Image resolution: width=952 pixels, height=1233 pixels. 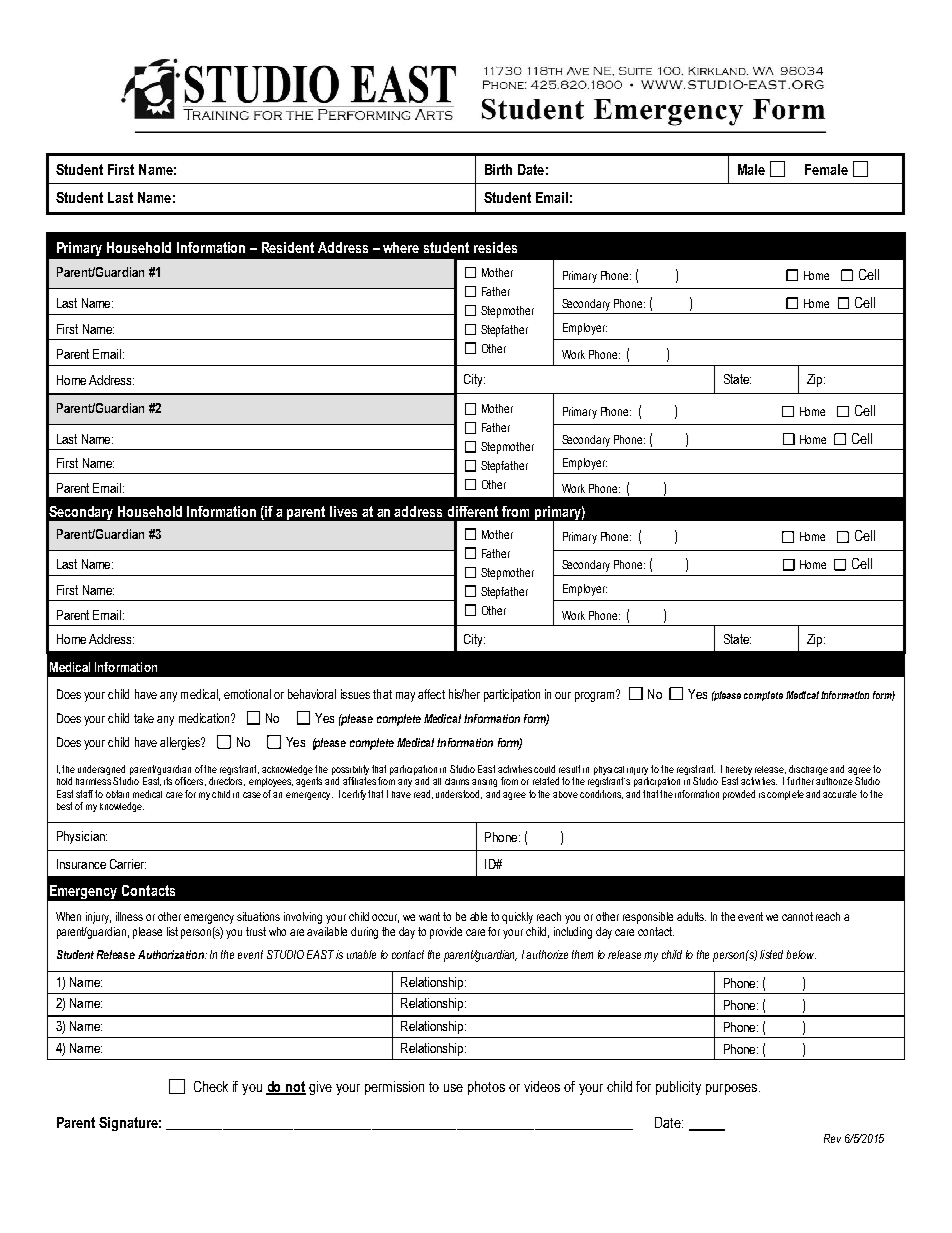 What do you see at coordinates (596, 696) in the page?
I see `program` at bounding box center [596, 696].
